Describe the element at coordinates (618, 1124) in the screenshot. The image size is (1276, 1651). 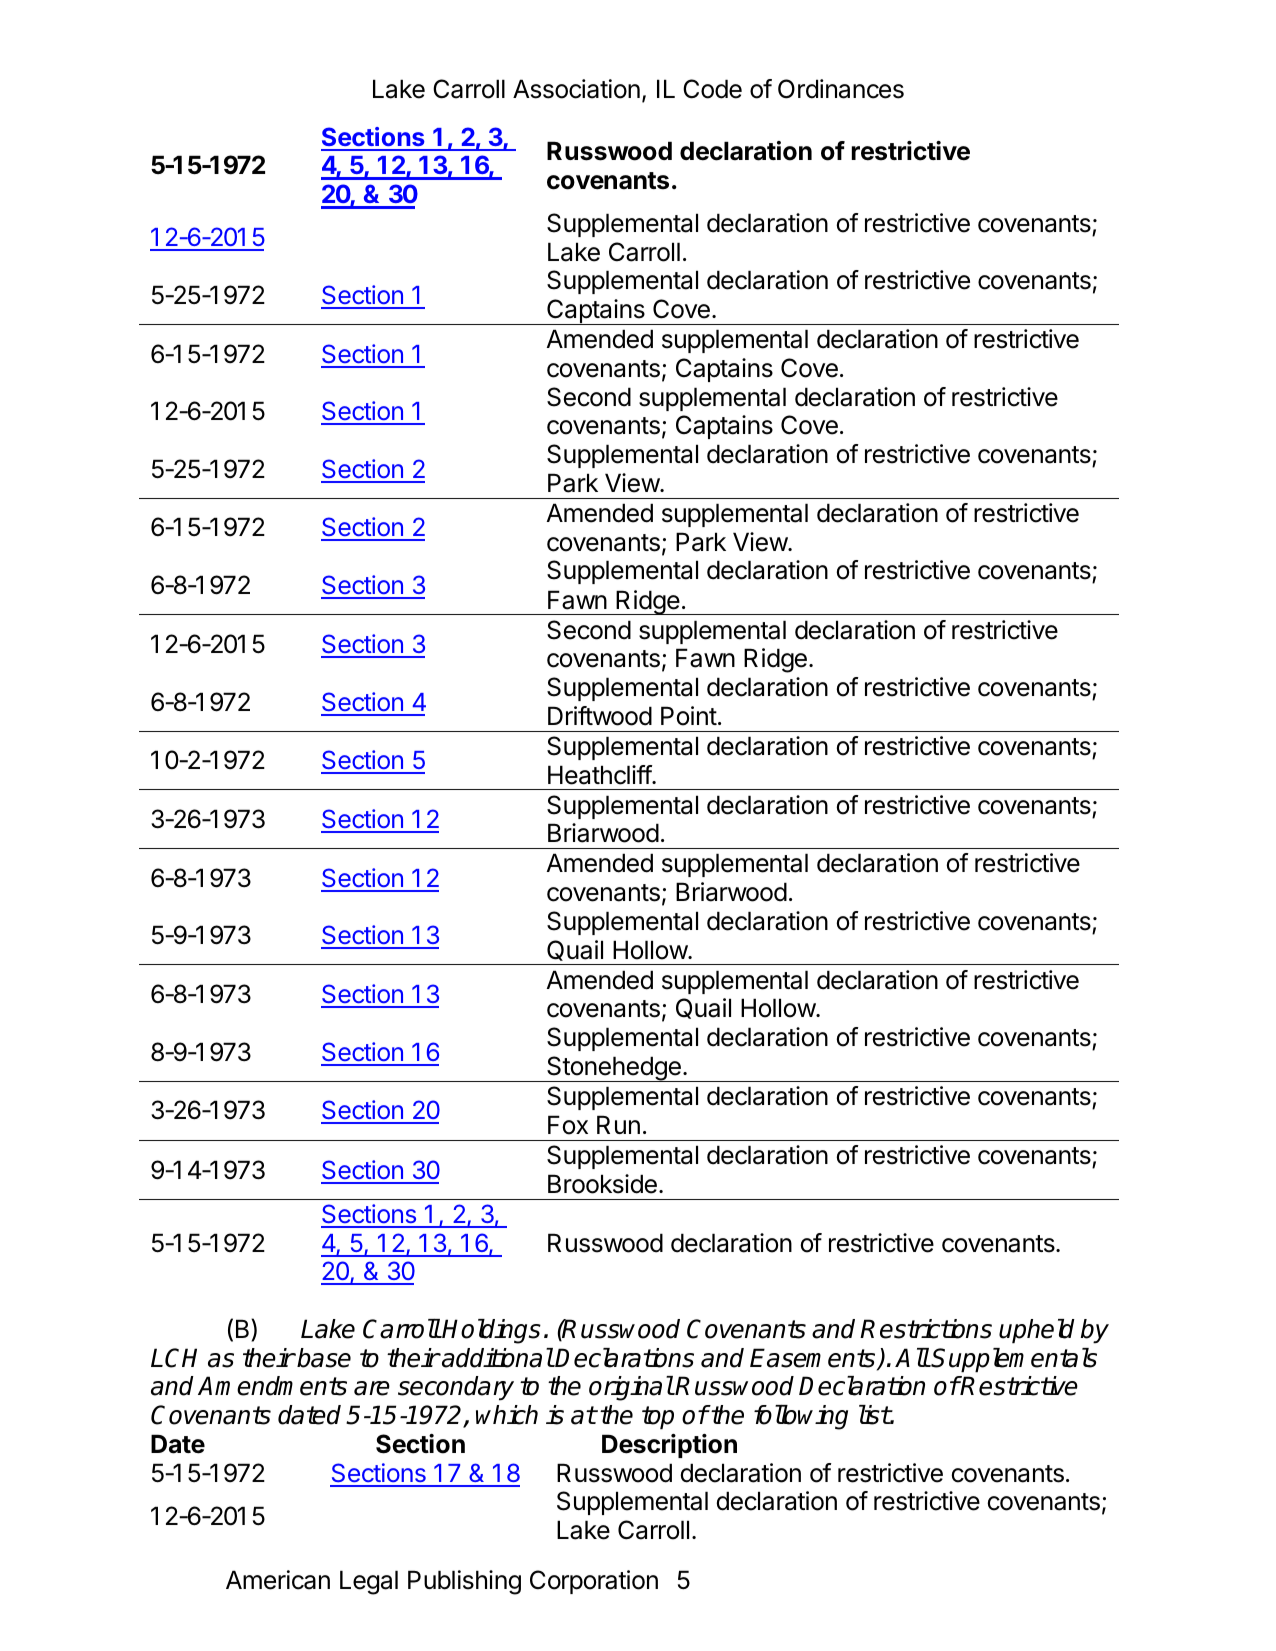
I see `Run` at that location.
